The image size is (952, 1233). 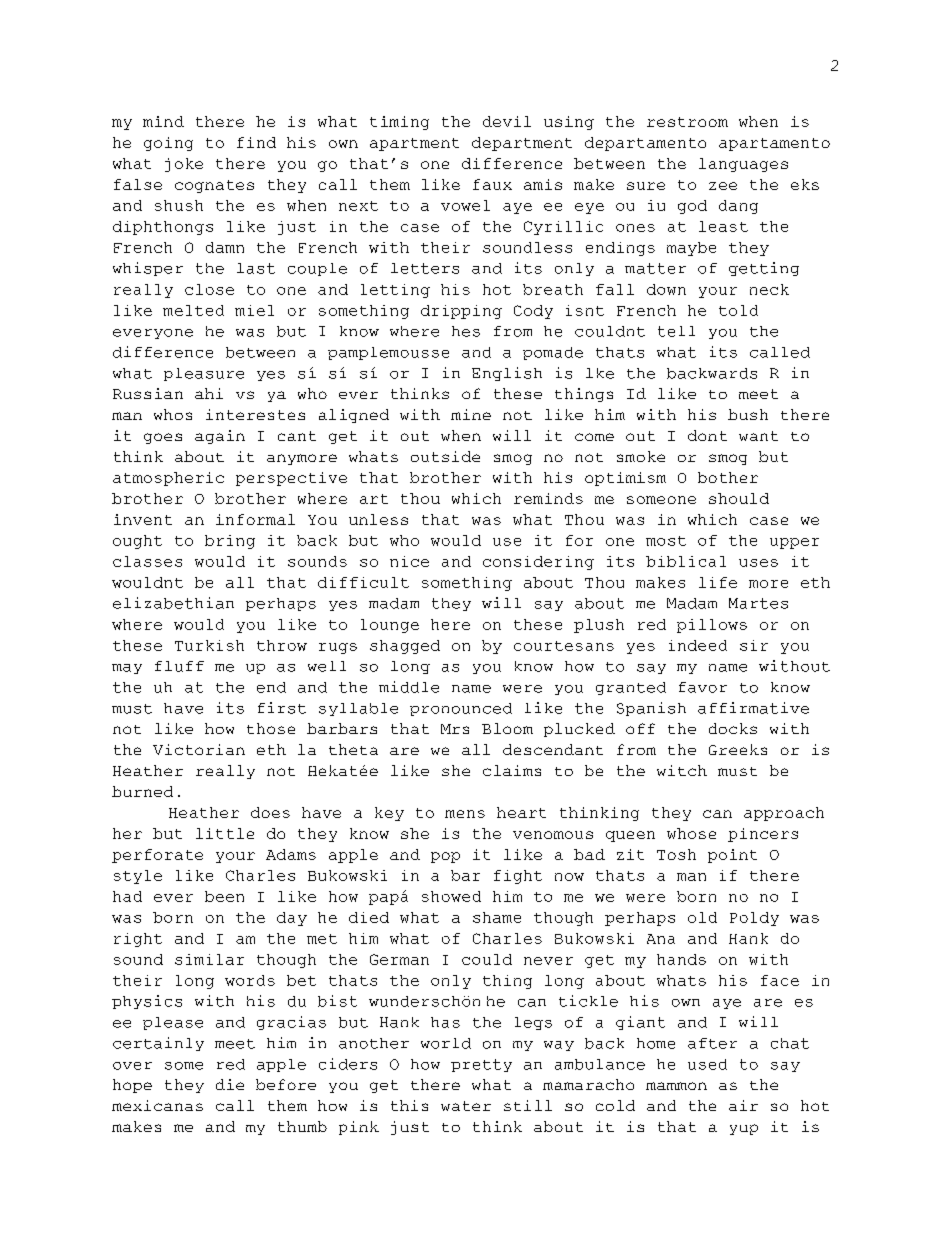 What do you see at coordinates (743, 1105) in the screenshot?
I see `air` at bounding box center [743, 1105].
